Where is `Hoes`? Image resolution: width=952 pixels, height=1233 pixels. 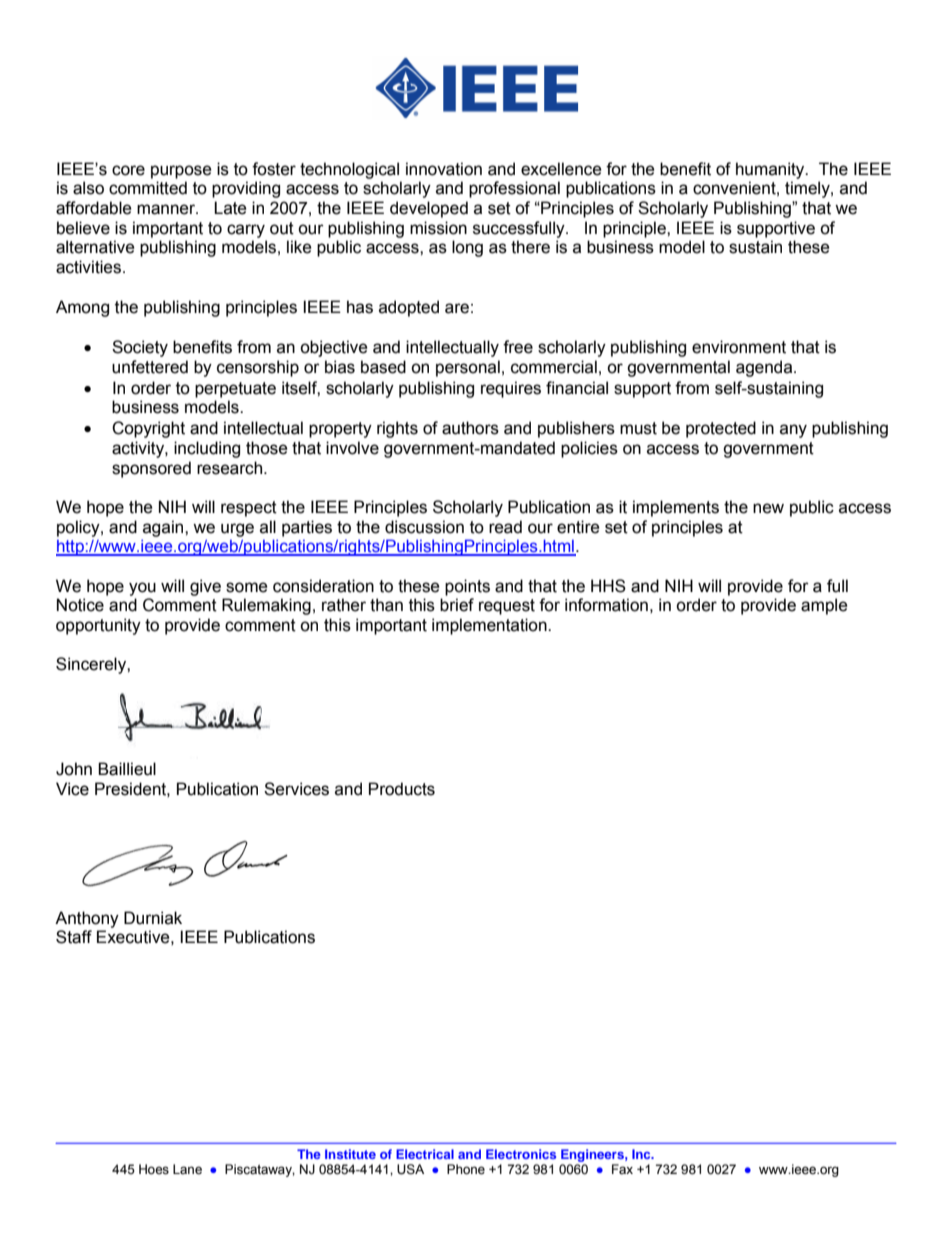 Hoes is located at coordinates (154, 1169).
